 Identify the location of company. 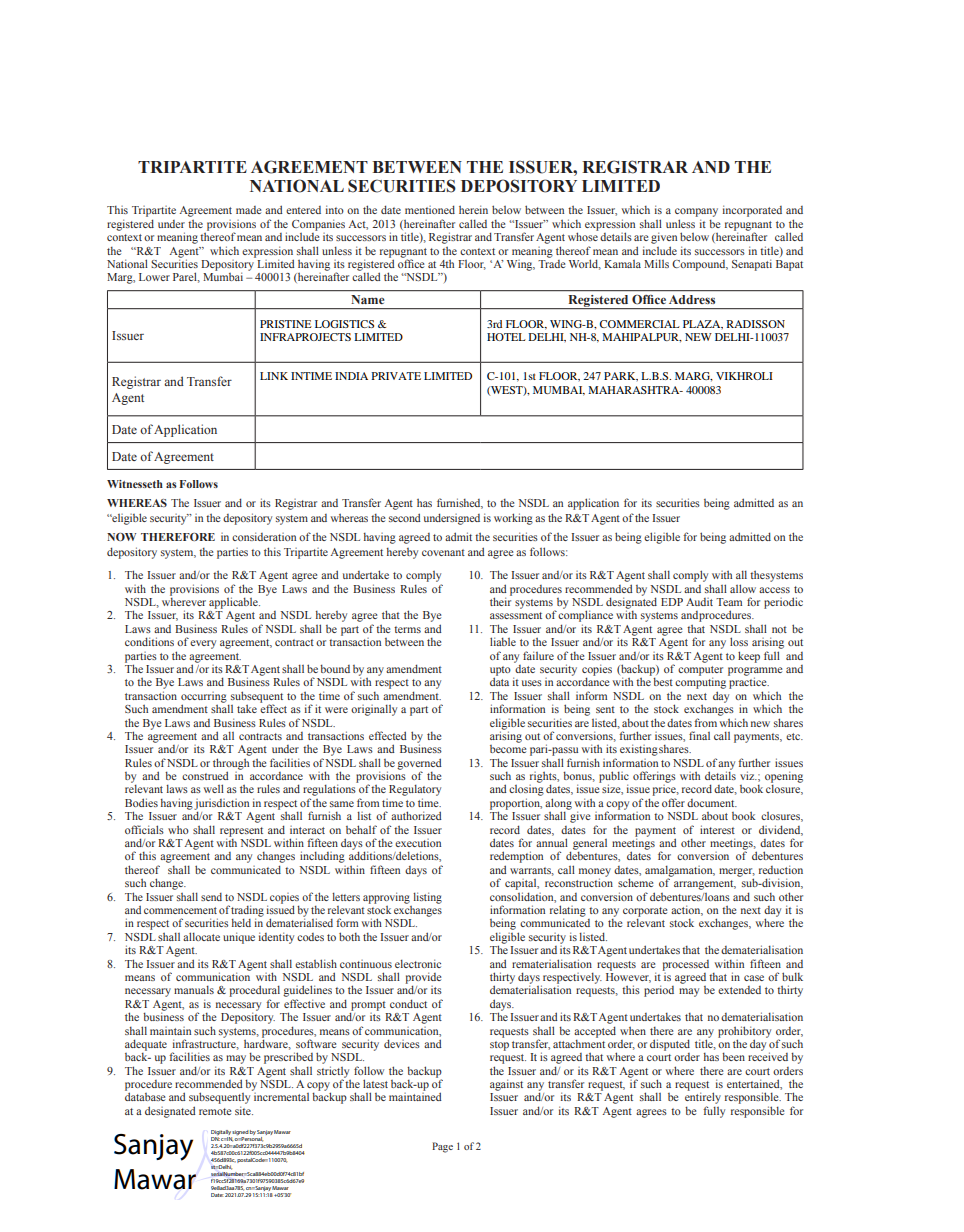
(696, 212).
